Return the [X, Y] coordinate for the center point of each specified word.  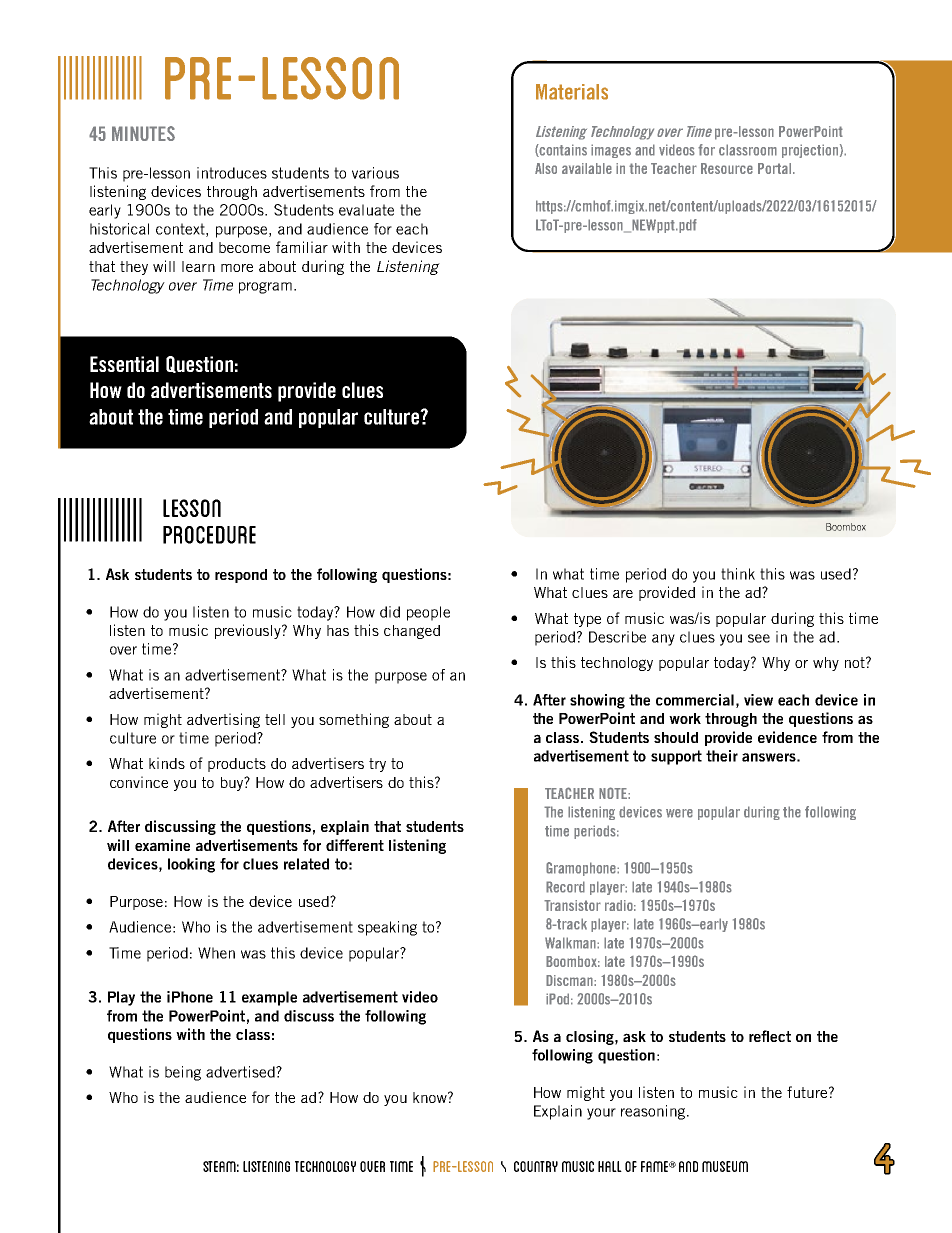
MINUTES [143, 133]
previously [249, 631]
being [183, 1073]
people [428, 613]
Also [546, 168]
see [759, 638]
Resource [727, 168]
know [431, 1097]
